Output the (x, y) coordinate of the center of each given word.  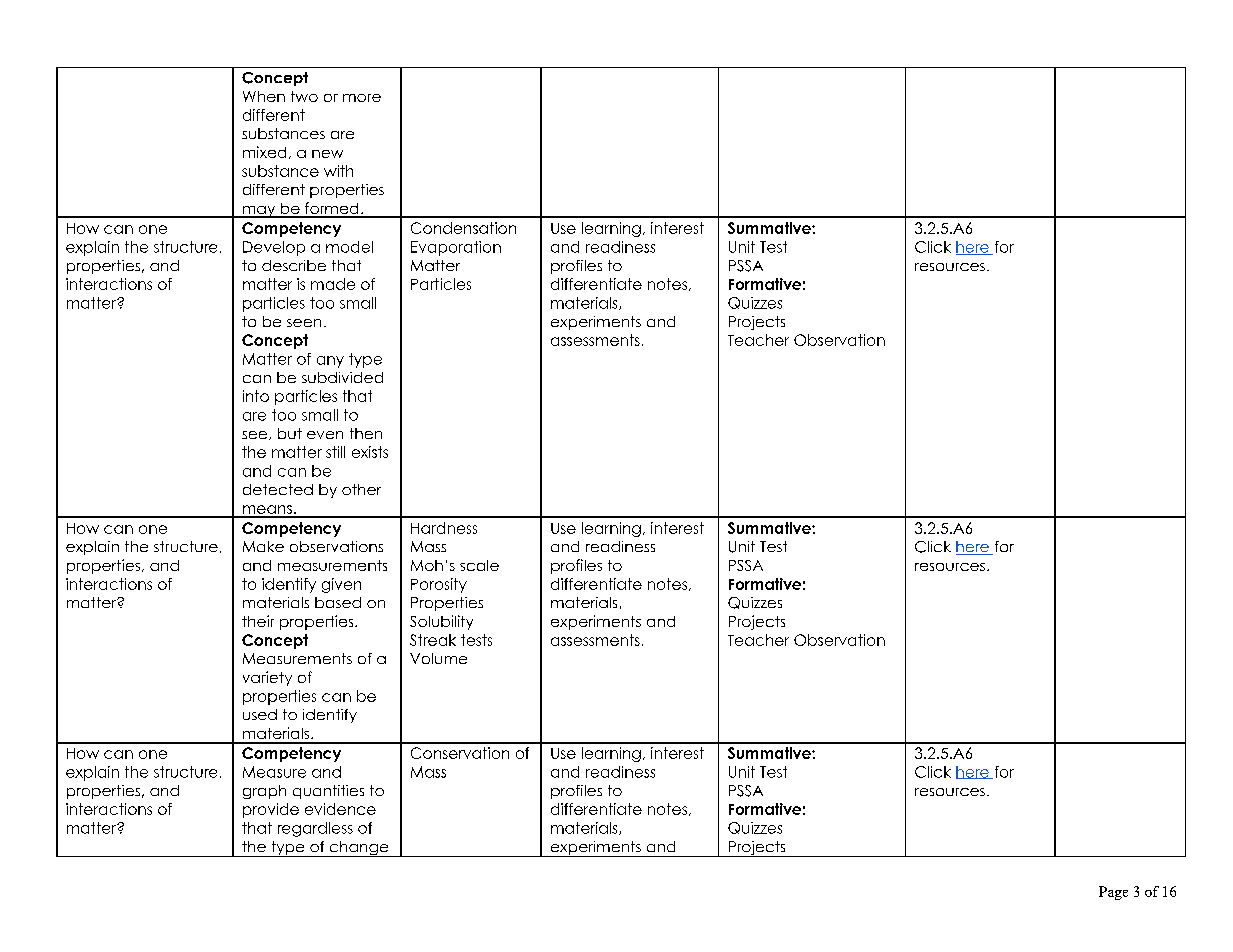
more (362, 98)
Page (1113, 893)
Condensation (463, 228)
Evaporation (456, 248)
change (359, 849)
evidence (340, 809)
